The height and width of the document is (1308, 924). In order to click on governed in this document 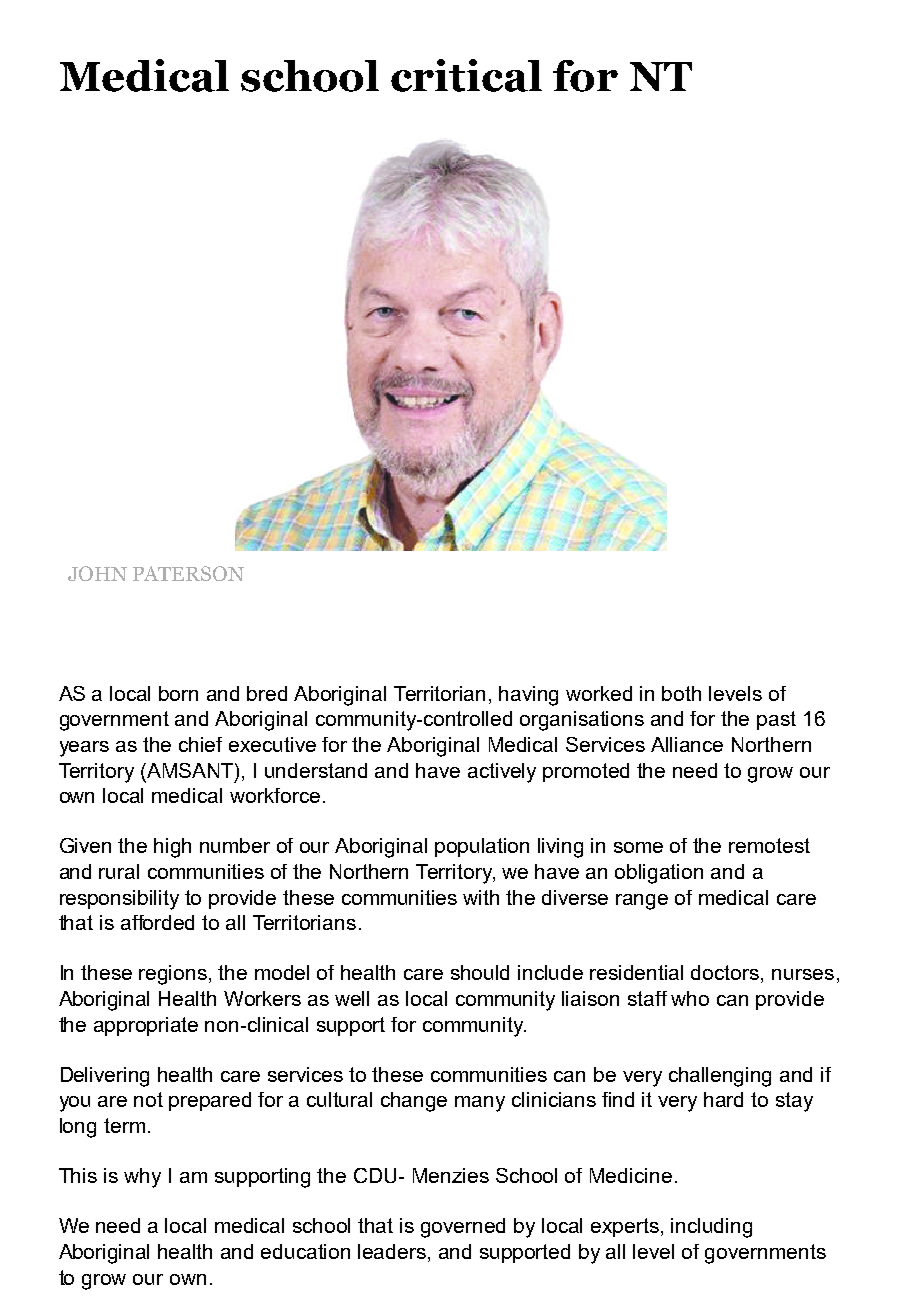, I will do `click(463, 1228)`.
